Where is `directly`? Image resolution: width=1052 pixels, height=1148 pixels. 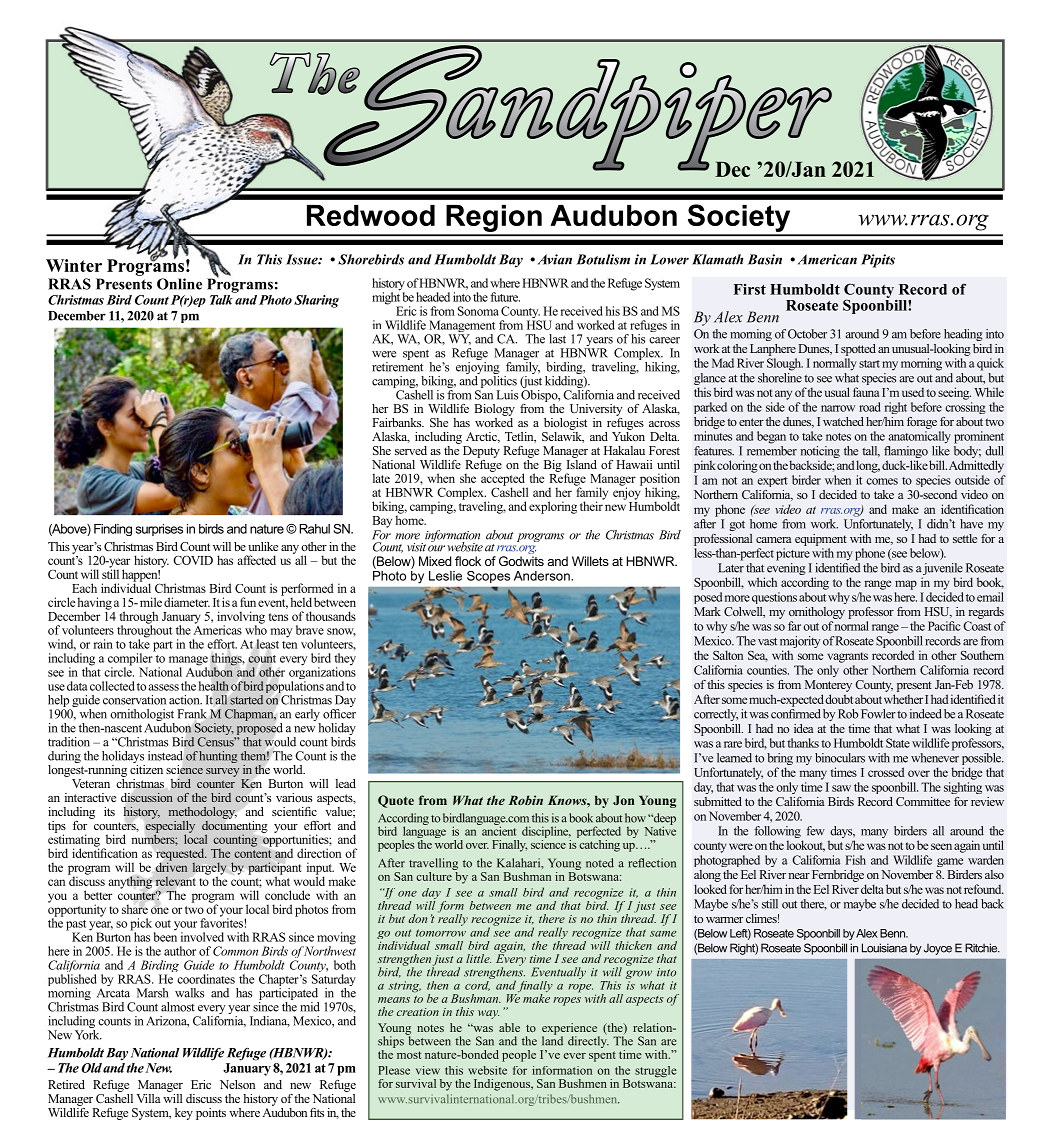 directly is located at coordinates (588, 1041).
